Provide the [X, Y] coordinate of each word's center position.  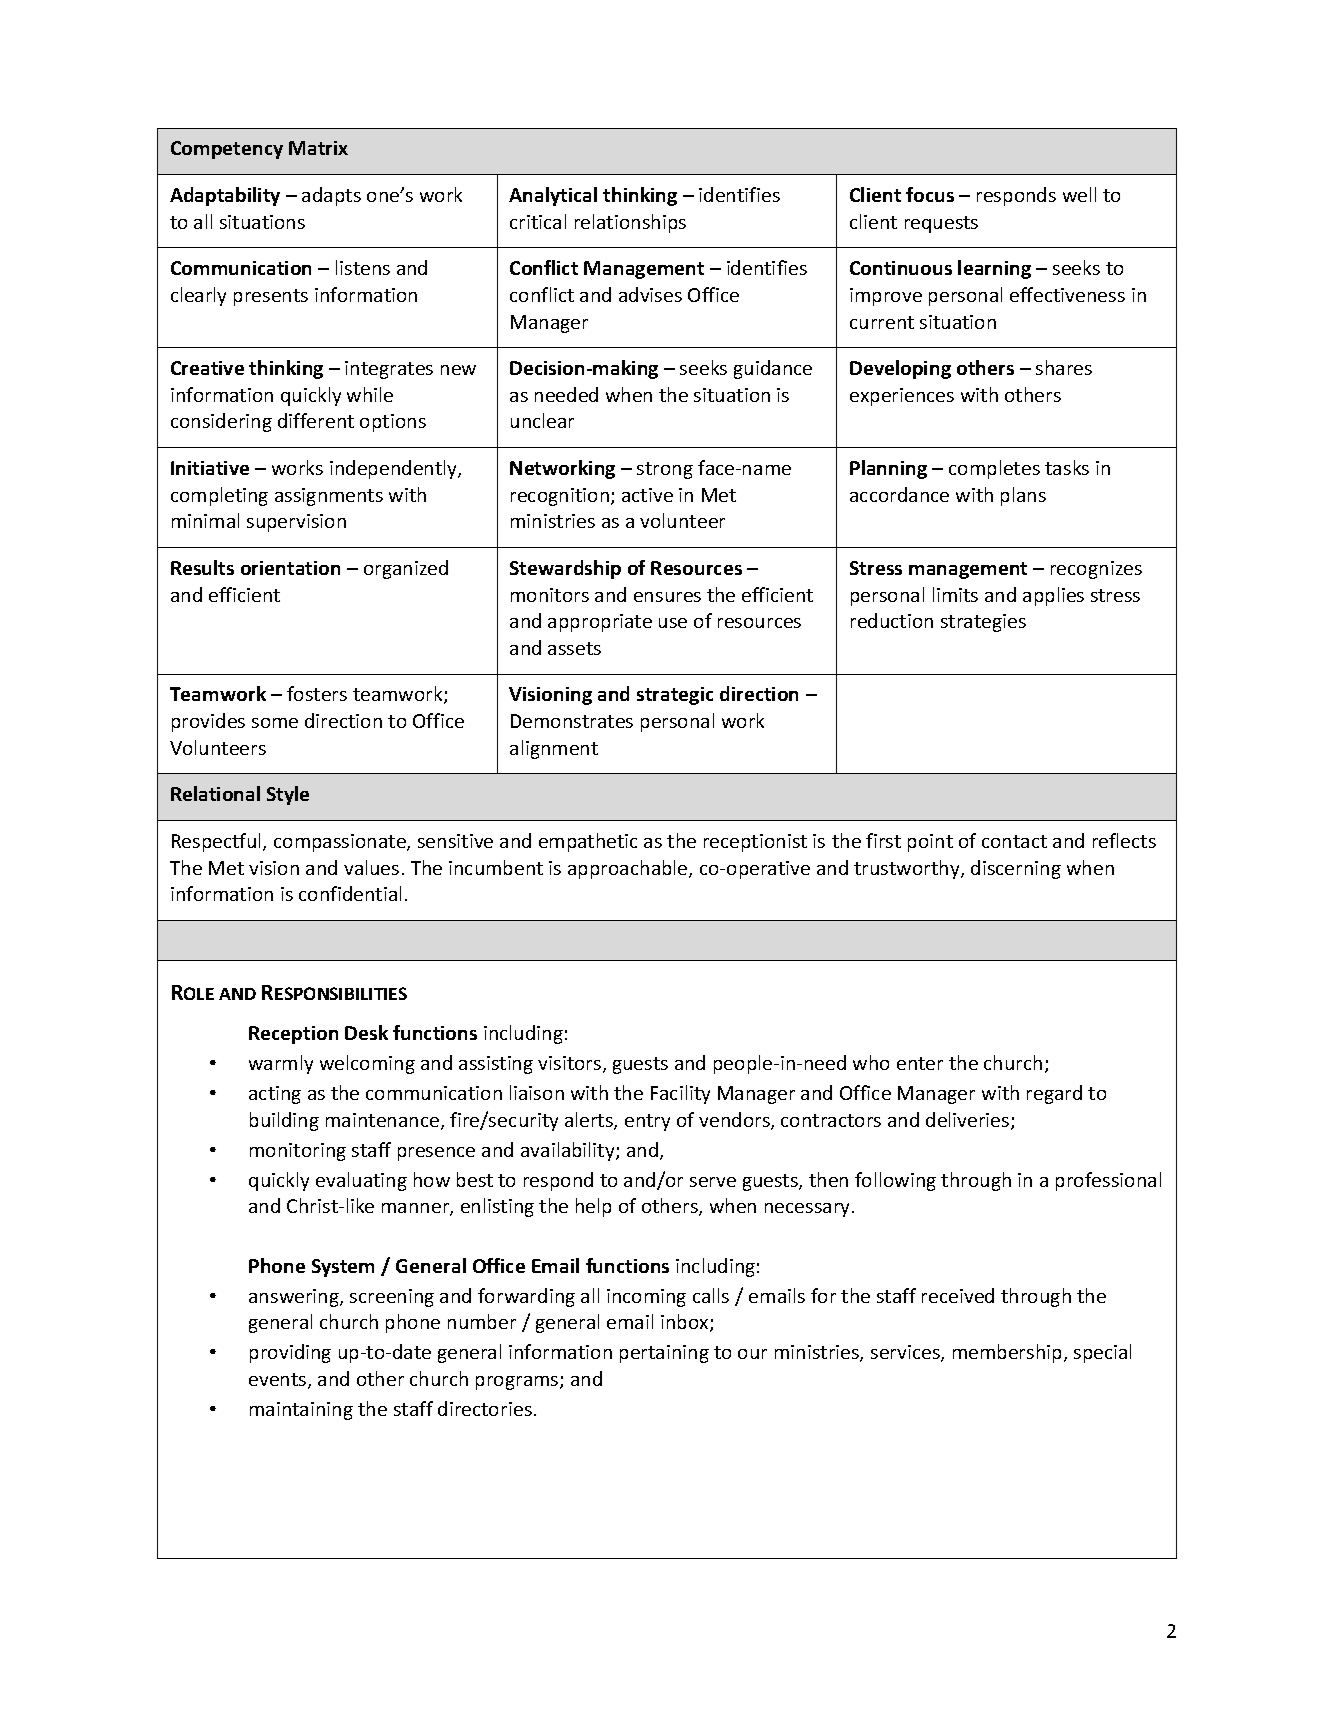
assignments [329, 497]
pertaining [664, 1354]
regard [1054, 1094]
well [1079, 194]
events [279, 1381]
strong [665, 470]
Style [288, 795]
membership [1007, 1353]
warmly [281, 1064]
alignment [554, 749]
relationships [630, 223]
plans [1023, 496]
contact [1014, 841]
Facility [680, 1094]
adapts [331, 196]
